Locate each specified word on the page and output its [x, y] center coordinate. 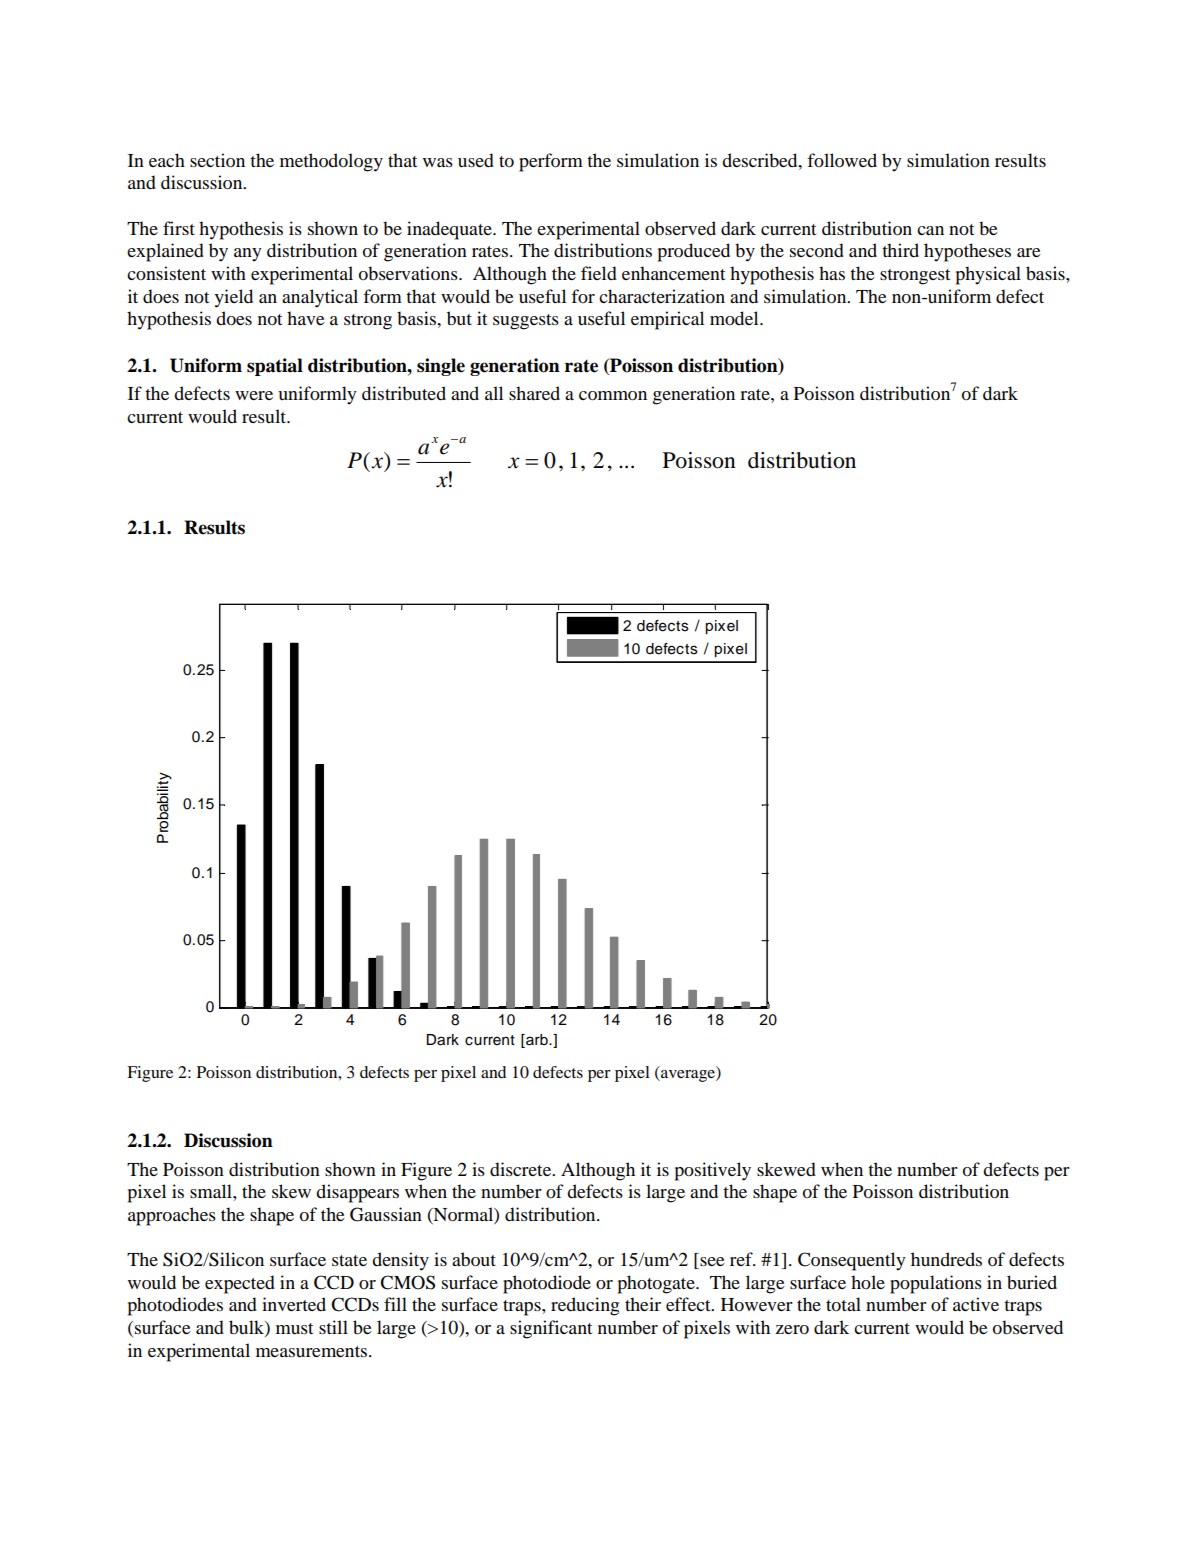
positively [713, 1171]
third [900, 250]
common [613, 396]
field [599, 273]
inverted [294, 1304]
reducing [585, 1306]
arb [537, 1041]
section [217, 160]
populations [936, 1284]
